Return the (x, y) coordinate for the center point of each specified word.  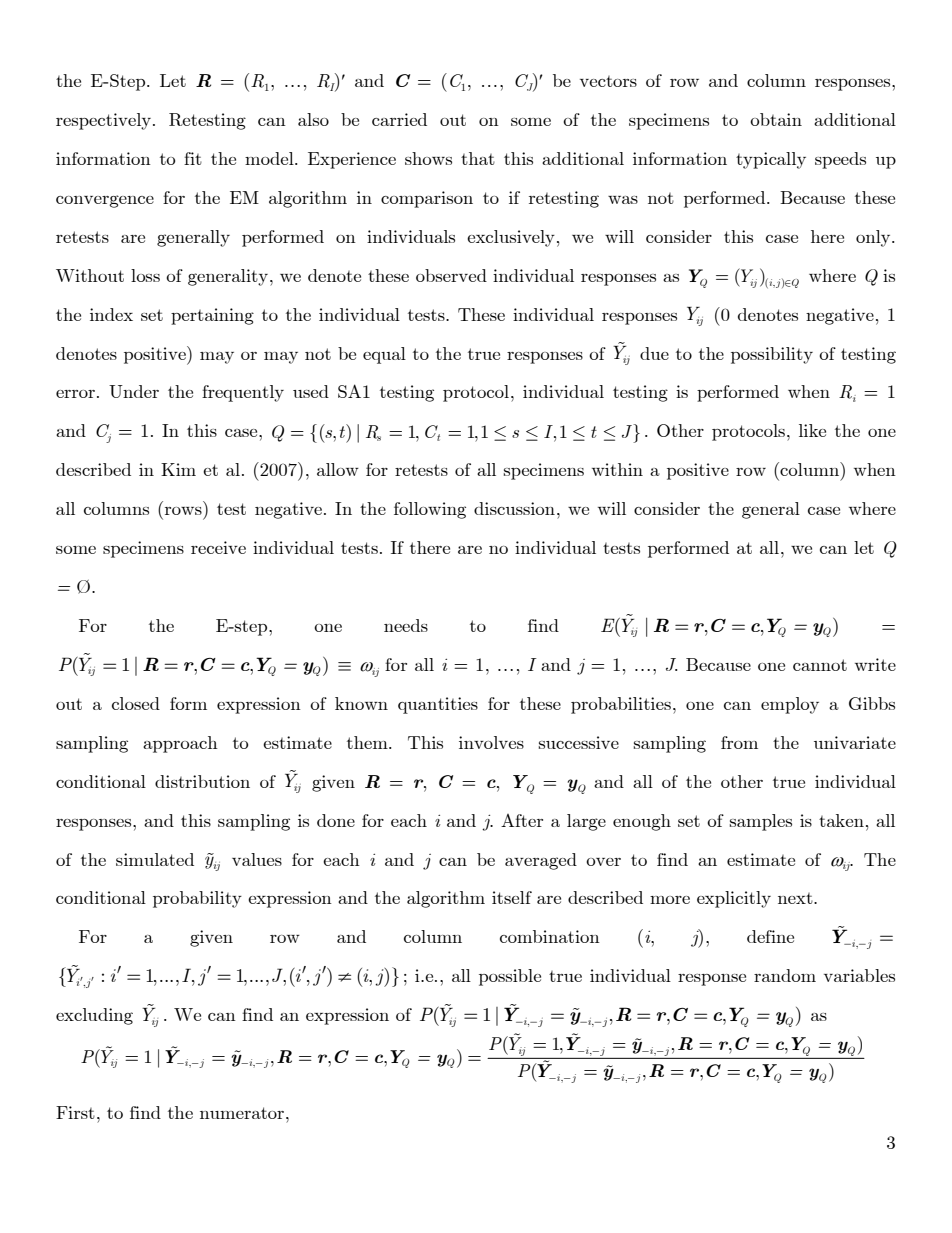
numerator (243, 1113)
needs (406, 625)
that (478, 158)
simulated (155, 859)
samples (761, 822)
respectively (105, 121)
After (522, 820)
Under (134, 391)
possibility (772, 355)
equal (384, 355)
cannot (820, 665)
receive (218, 547)
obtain (776, 119)
